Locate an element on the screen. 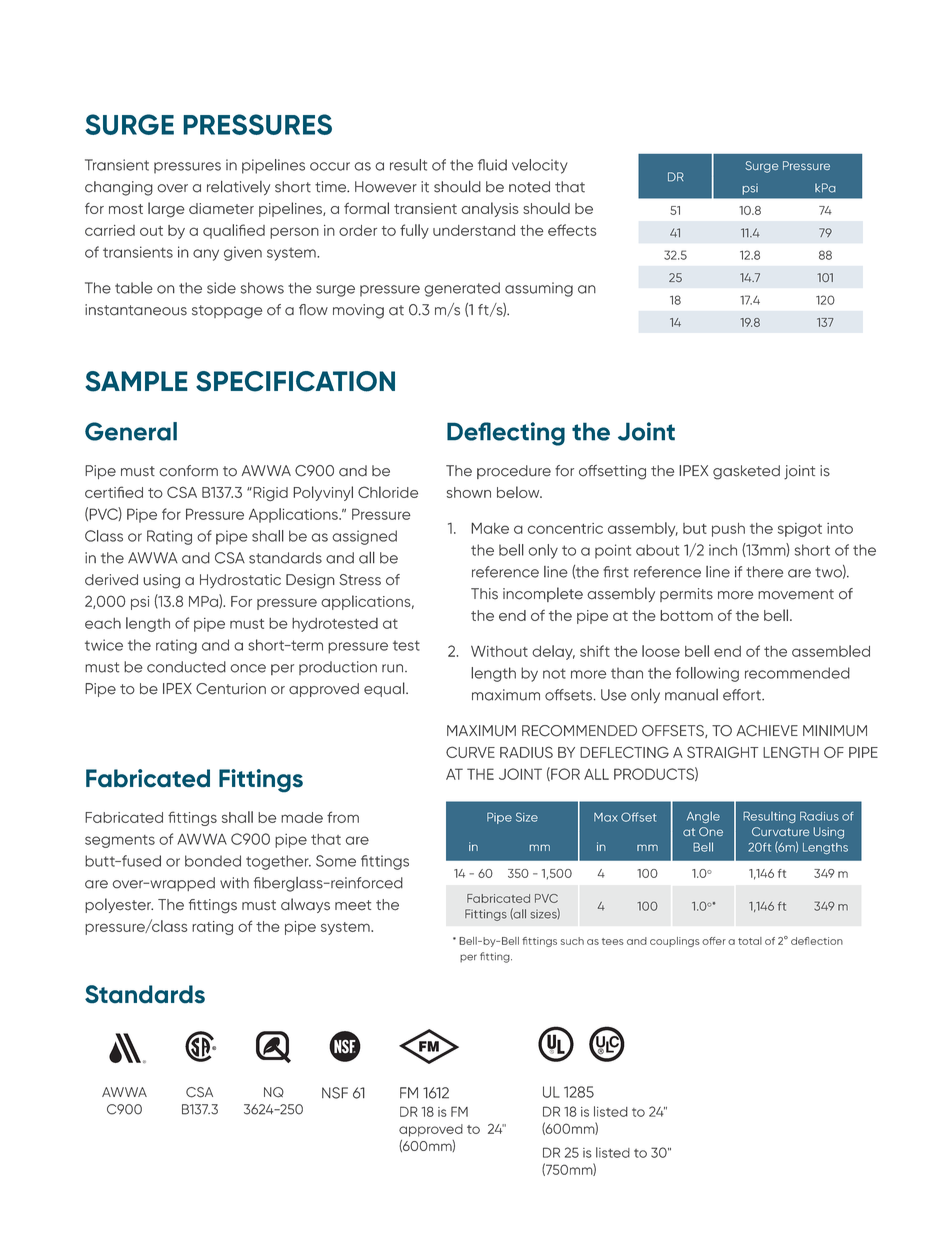 Image resolution: width=952 pixels, height=1233 pixels. large is located at coordinates (166, 210).
